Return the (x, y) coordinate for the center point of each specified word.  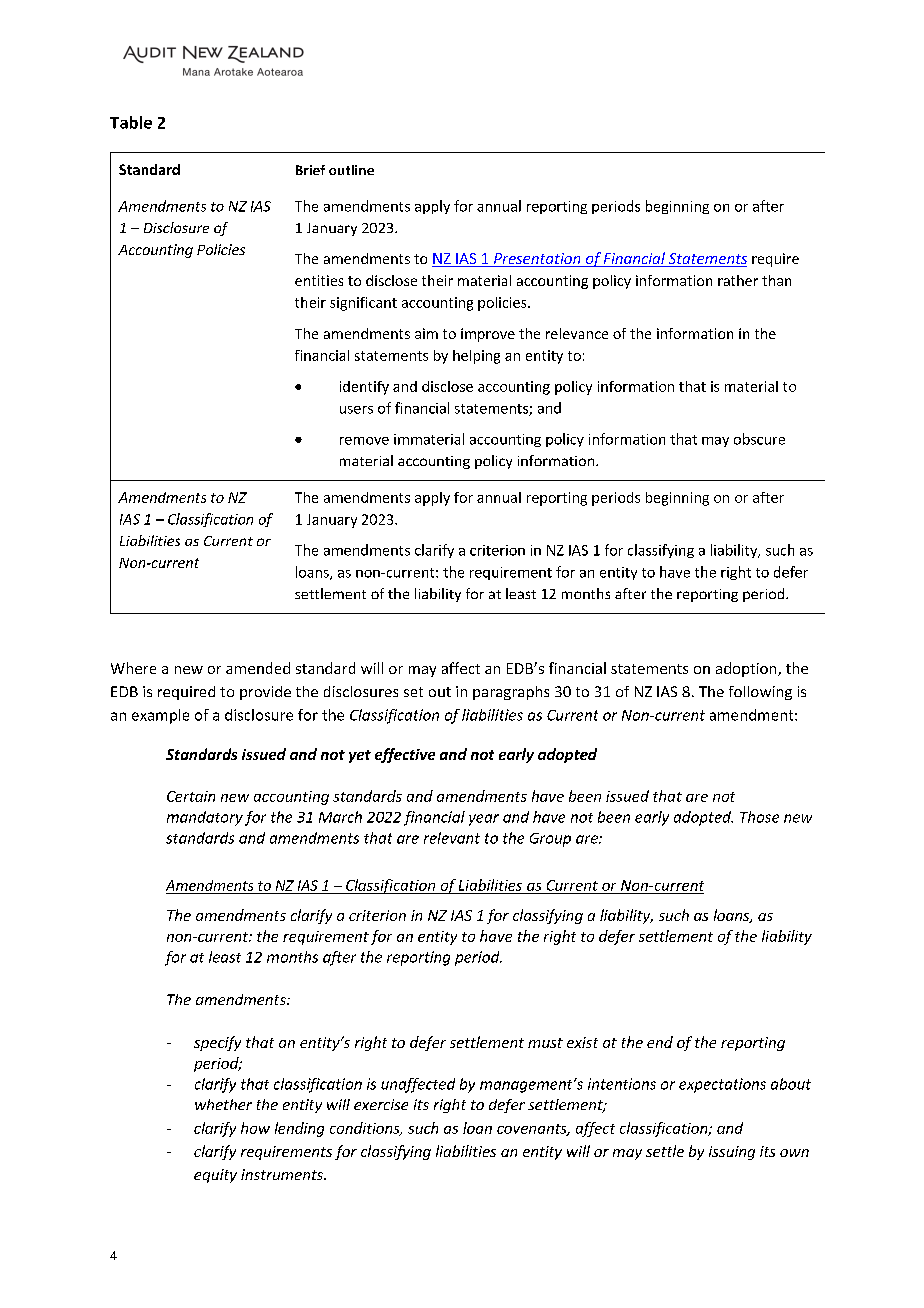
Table (131, 122)
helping (476, 357)
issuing (732, 1153)
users (356, 410)
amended (258, 668)
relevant (452, 838)
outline (351, 170)
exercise (381, 1104)
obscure (759, 439)
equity (215, 1176)
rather (738, 280)
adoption (747, 669)
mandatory (205, 818)
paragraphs (511, 693)
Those (759, 817)
